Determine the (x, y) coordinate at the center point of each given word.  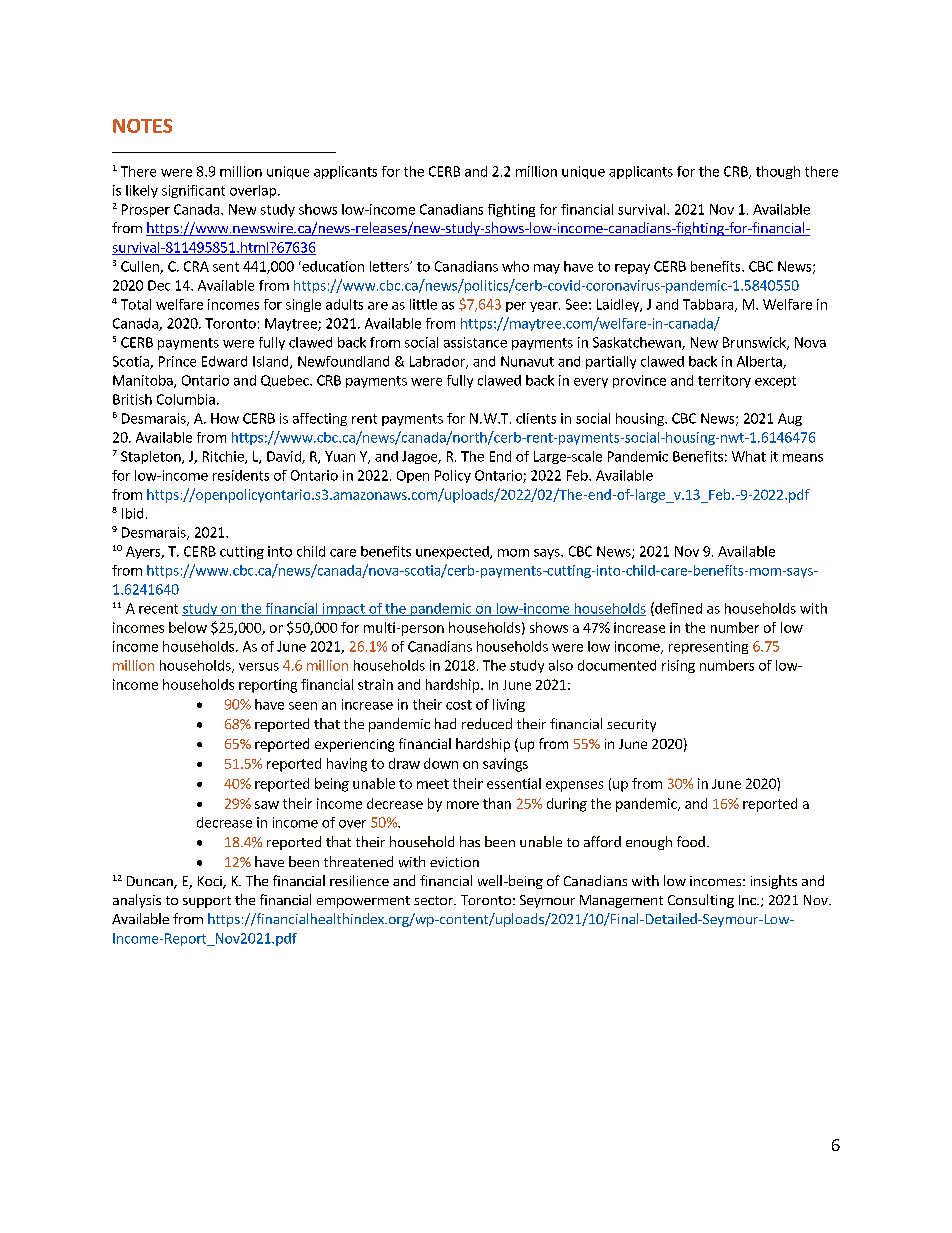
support (207, 902)
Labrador (438, 362)
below (188, 627)
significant (193, 191)
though (778, 172)
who (515, 266)
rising (678, 666)
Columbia (186, 399)
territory (724, 381)
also (561, 665)
